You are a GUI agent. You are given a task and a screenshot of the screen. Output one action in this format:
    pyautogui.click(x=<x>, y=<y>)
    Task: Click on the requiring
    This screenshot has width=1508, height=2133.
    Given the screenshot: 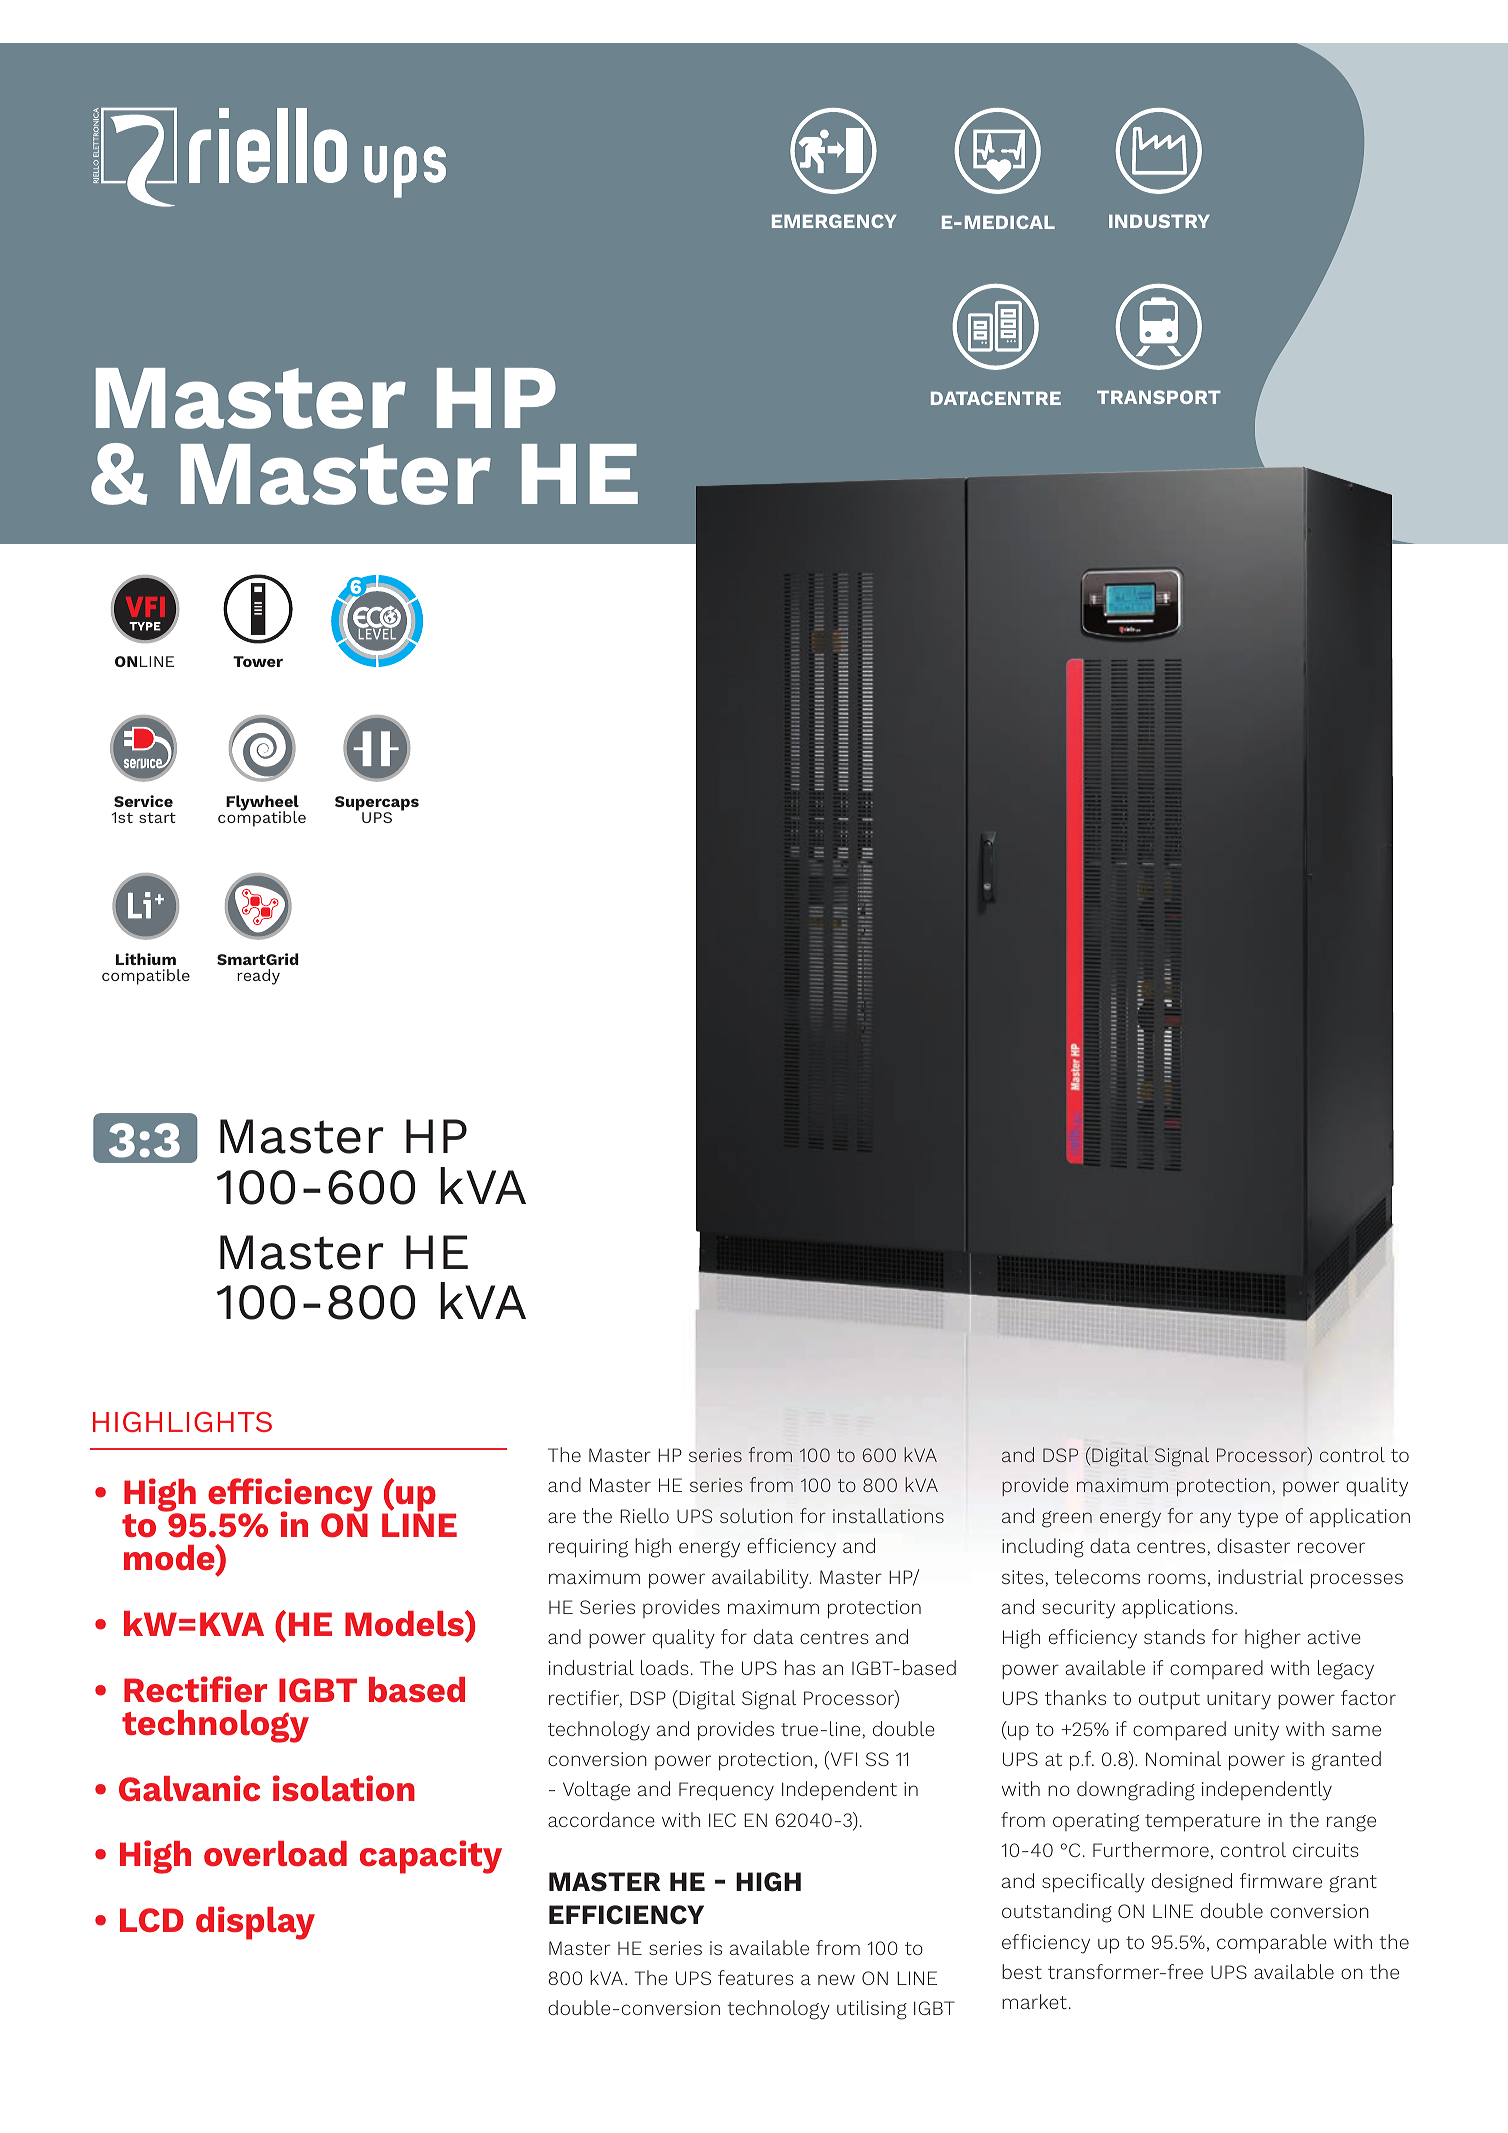 What is the action you would take?
    pyautogui.click(x=588, y=1548)
